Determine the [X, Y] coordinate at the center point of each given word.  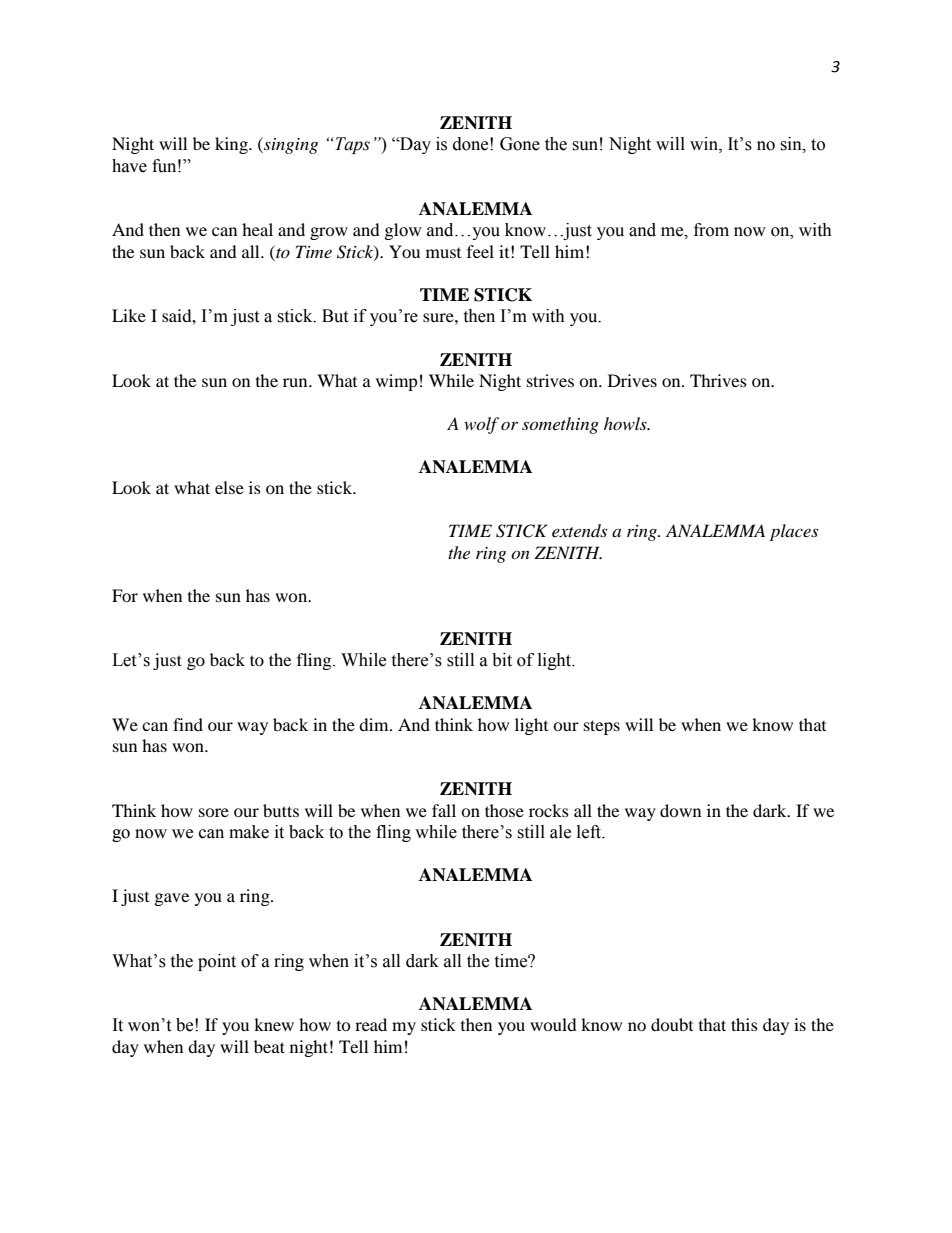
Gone [520, 144]
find [188, 724]
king [232, 145]
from [711, 230]
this [744, 1024]
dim [375, 724]
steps [602, 727]
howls [626, 423]
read [371, 1024]
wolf [481, 425]
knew [274, 1024]
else [229, 487]
